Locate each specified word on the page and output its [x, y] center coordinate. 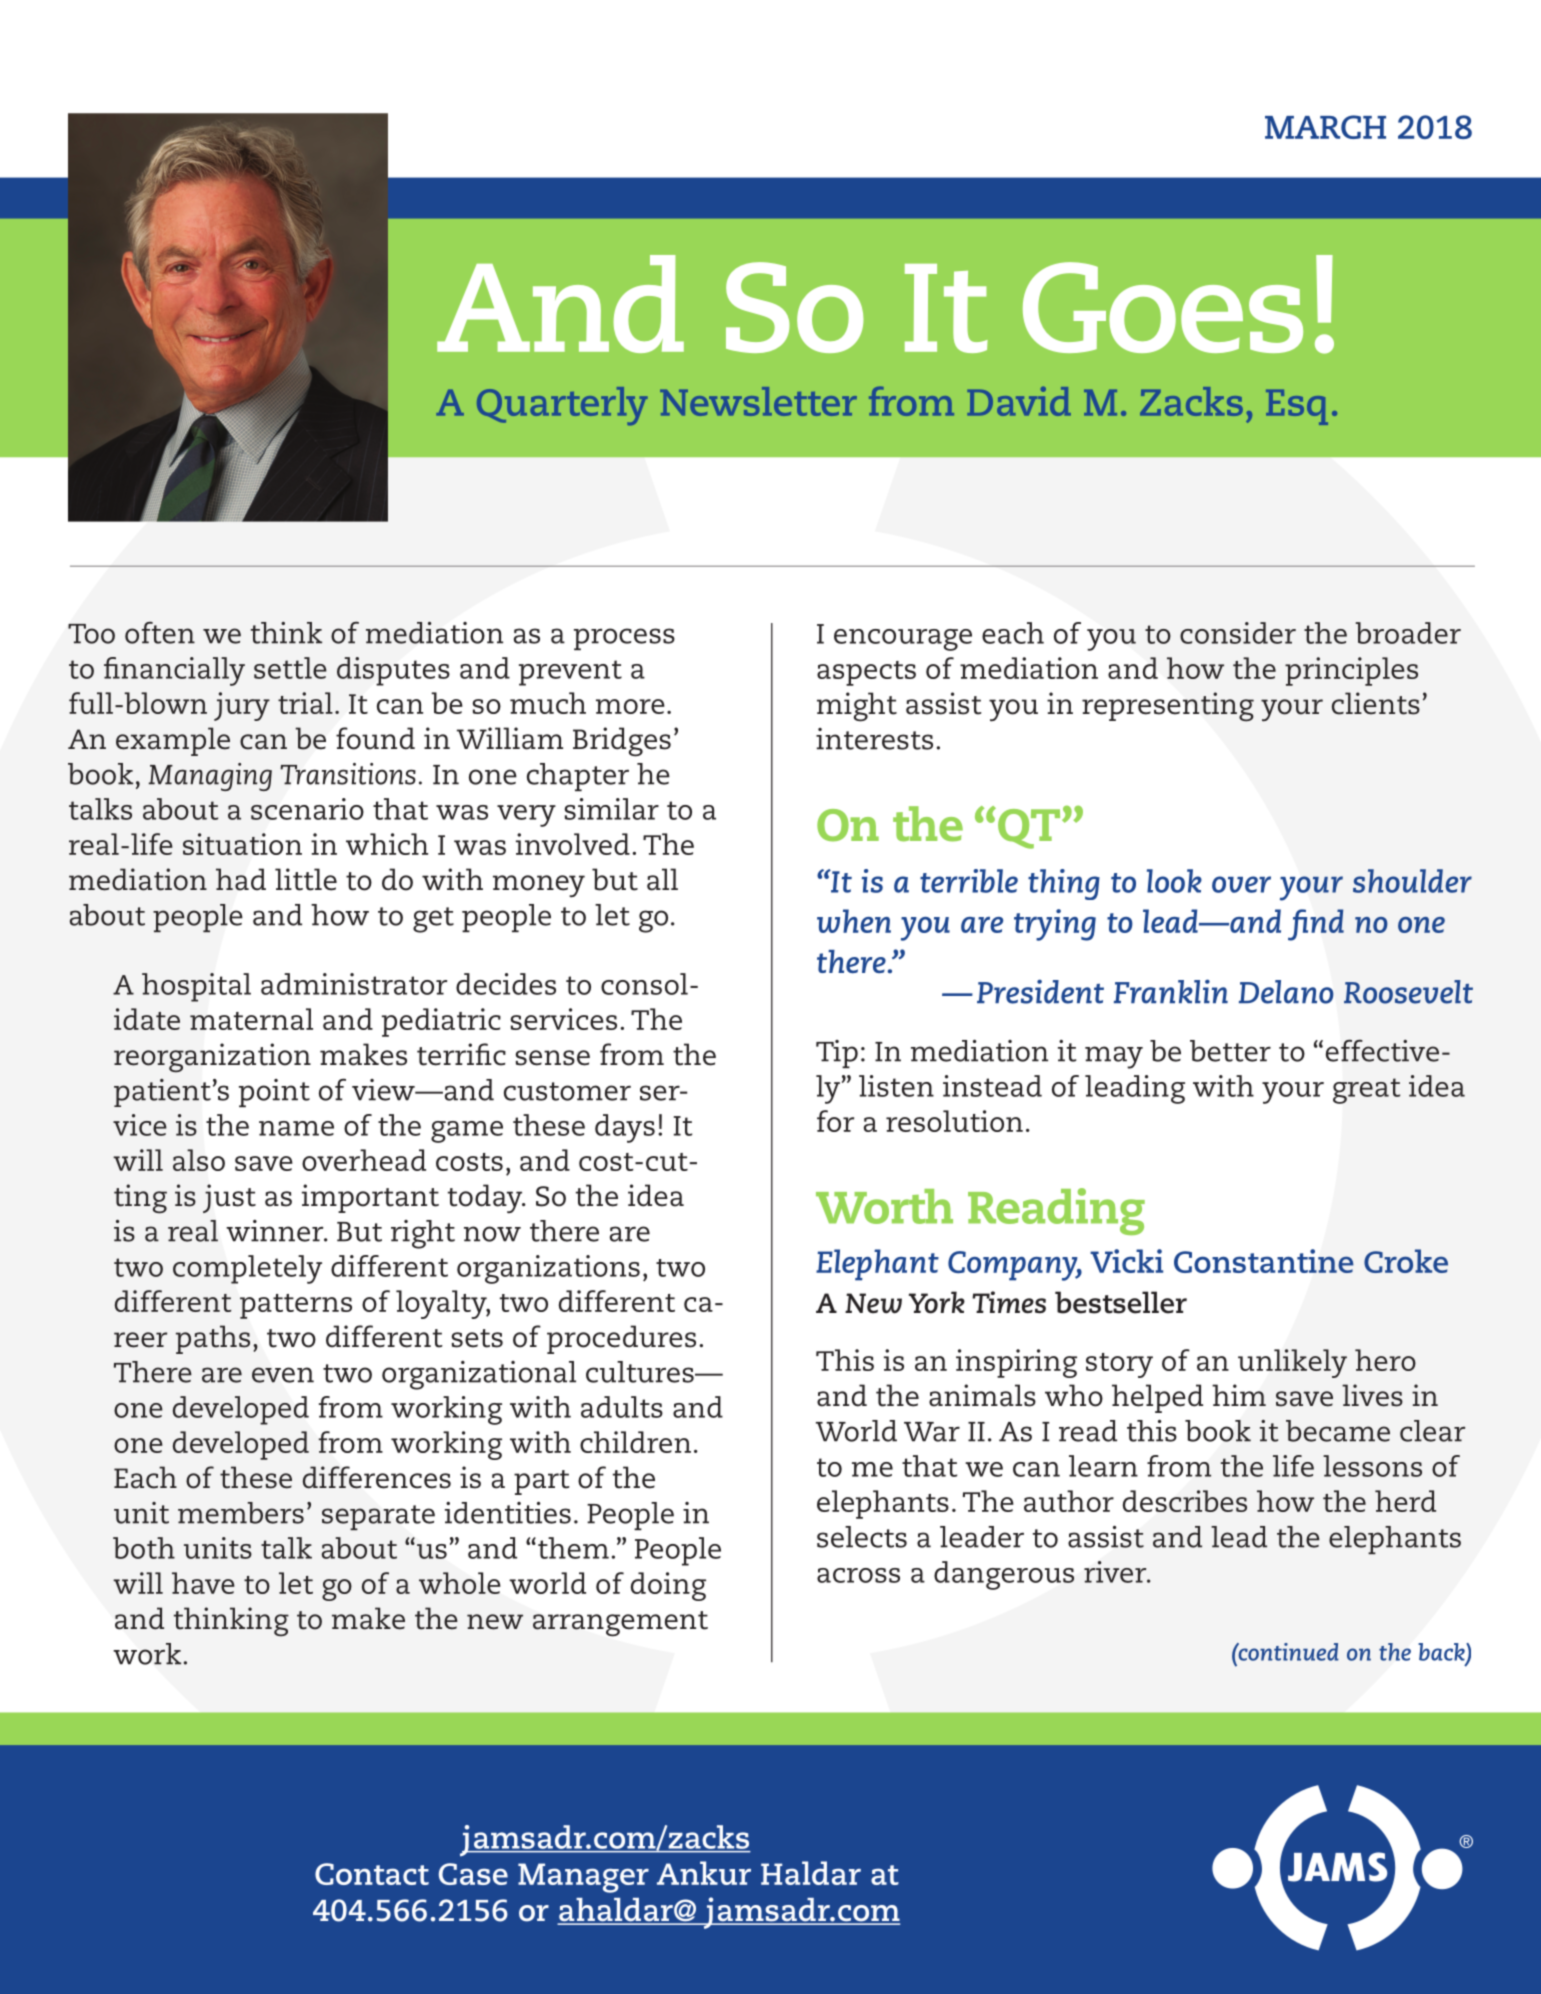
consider [1238, 633]
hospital [196, 987]
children [635, 1442]
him [1239, 1395]
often [160, 633]
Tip [837, 1054]
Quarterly [562, 406]
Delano [1286, 992]
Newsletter [758, 401]
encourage [903, 640]
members [241, 1513]
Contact [372, 1874]
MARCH [1325, 127]
